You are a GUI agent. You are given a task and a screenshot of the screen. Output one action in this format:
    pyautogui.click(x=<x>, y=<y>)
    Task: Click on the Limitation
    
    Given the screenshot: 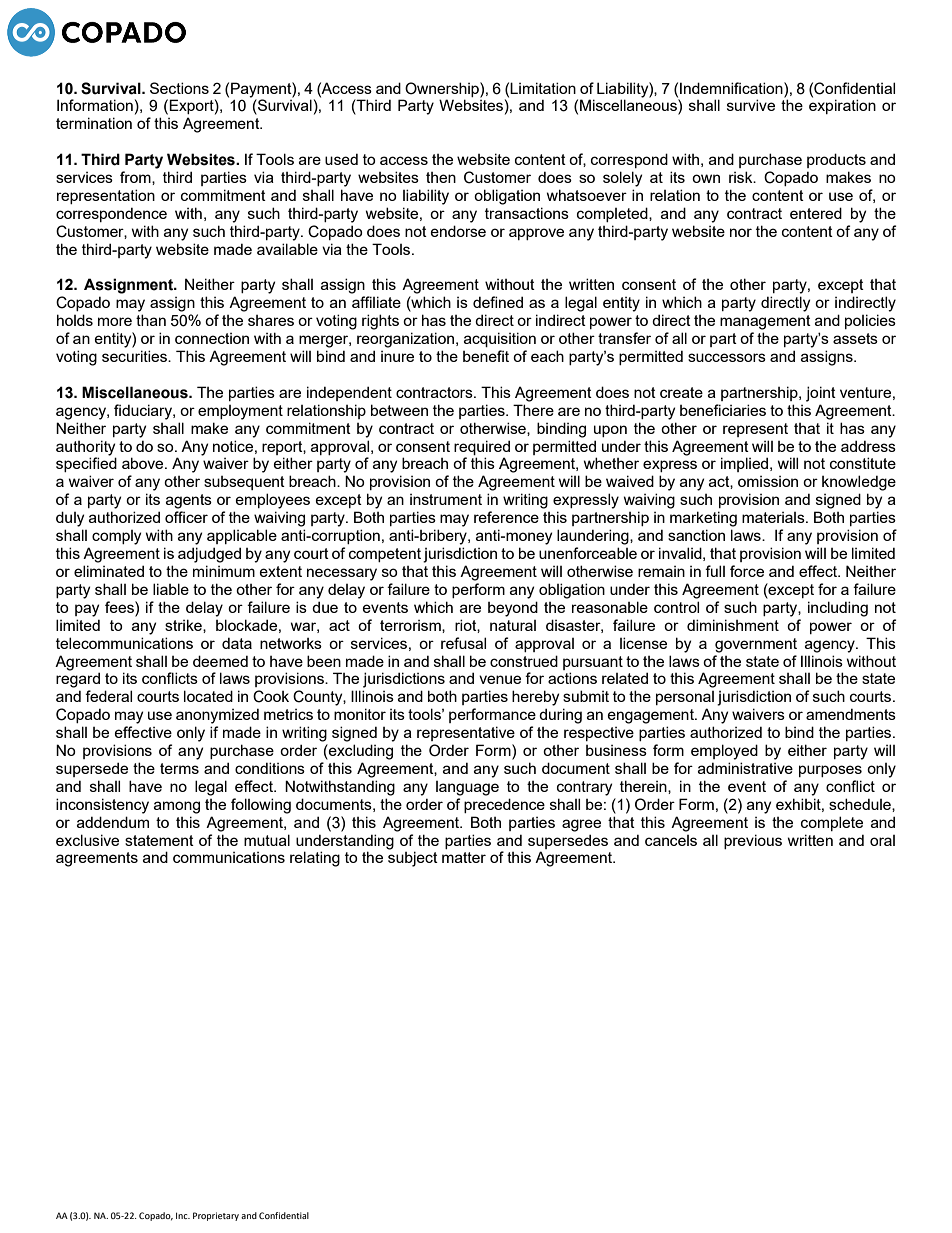 What is the action you would take?
    pyautogui.click(x=543, y=88)
